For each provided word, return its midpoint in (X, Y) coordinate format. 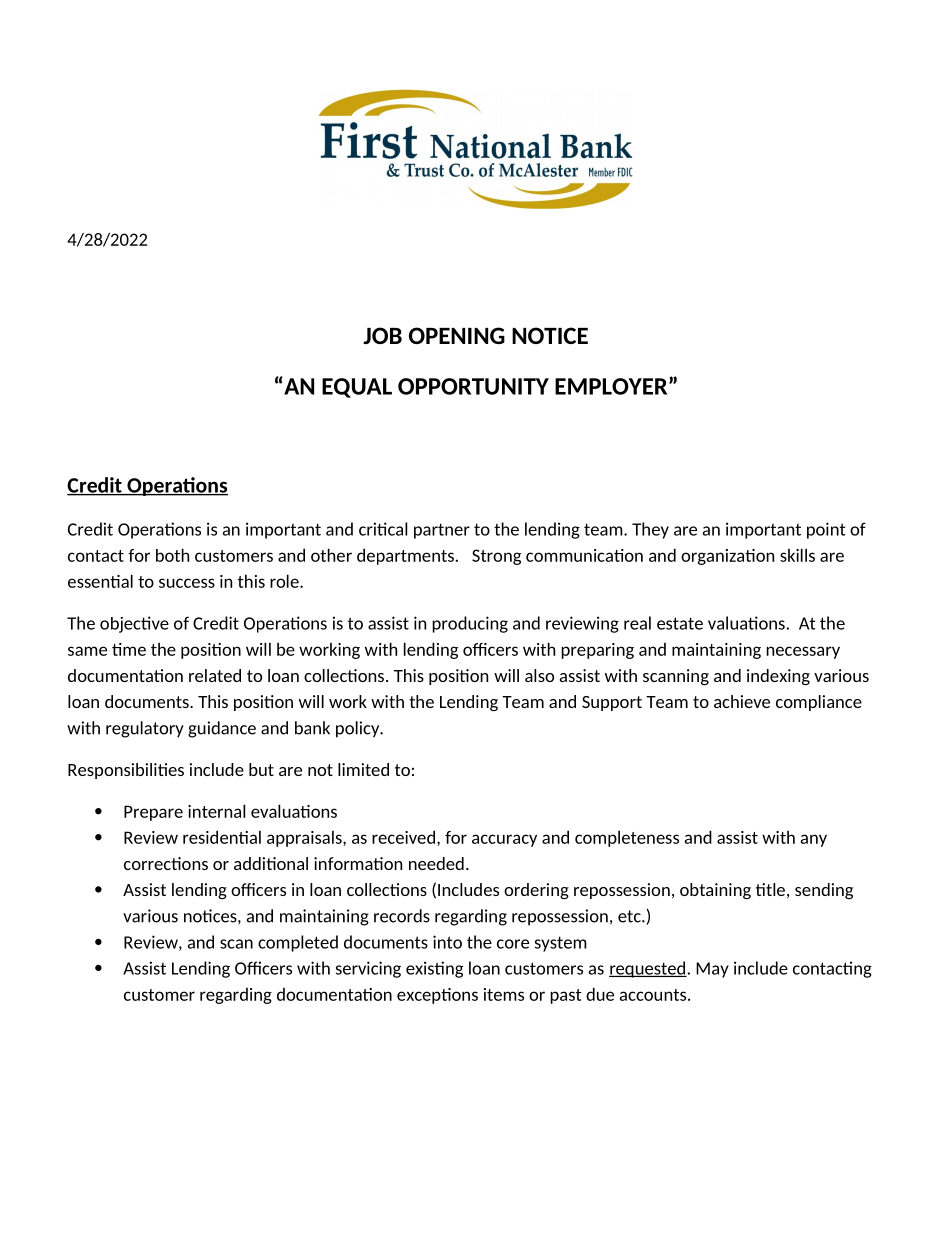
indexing (778, 677)
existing (434, 969)
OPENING (457, 335)
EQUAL (357, 388)
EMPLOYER (612, 386)
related (215, 675)
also (539, 675)
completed (298, 943)
